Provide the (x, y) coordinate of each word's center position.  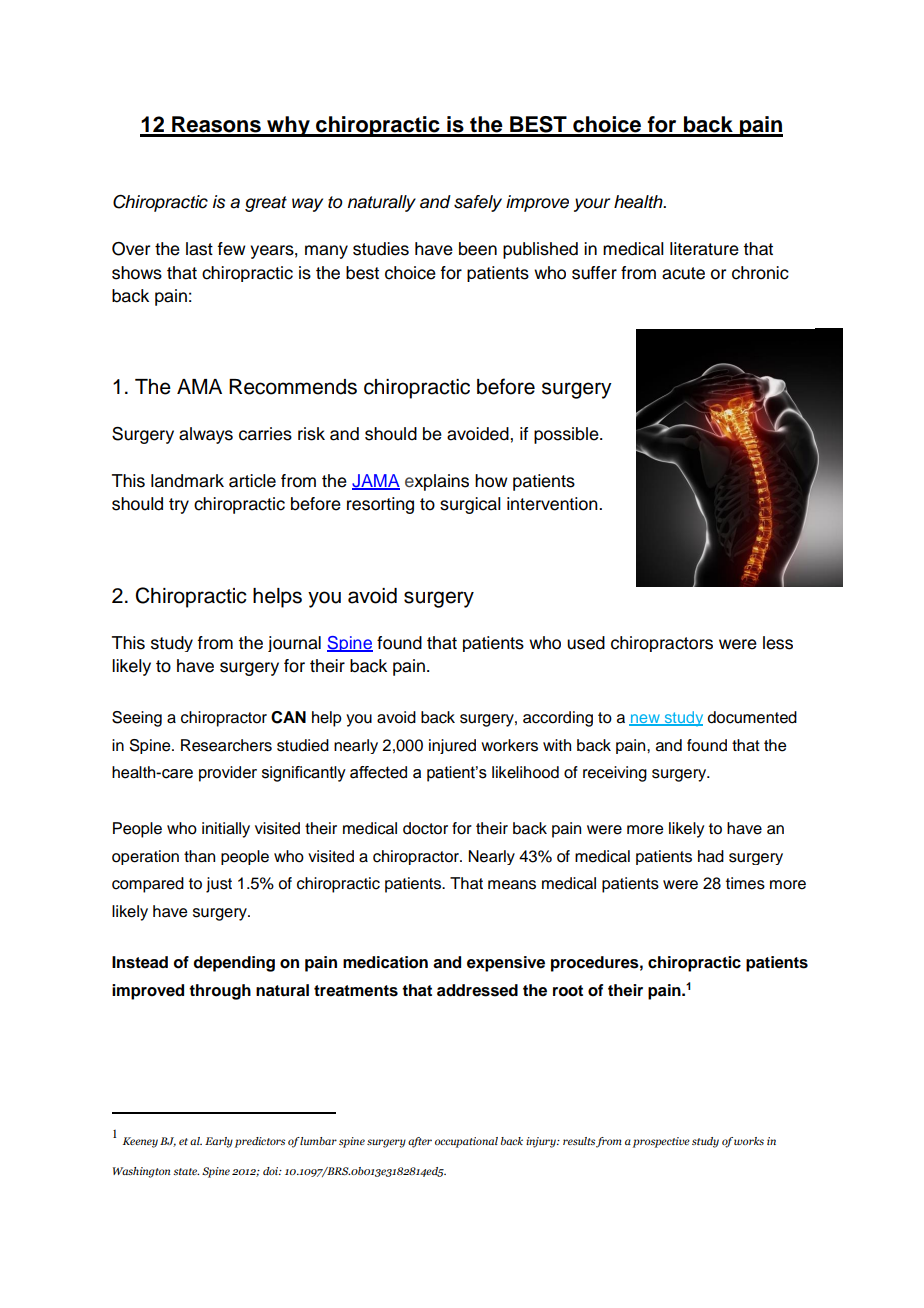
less (778, 643)
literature (704, 249)
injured (452, 746)
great (266, 204)
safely (478, 203)
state (186, 1171)
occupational (466, 1142)
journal (294, 644)
